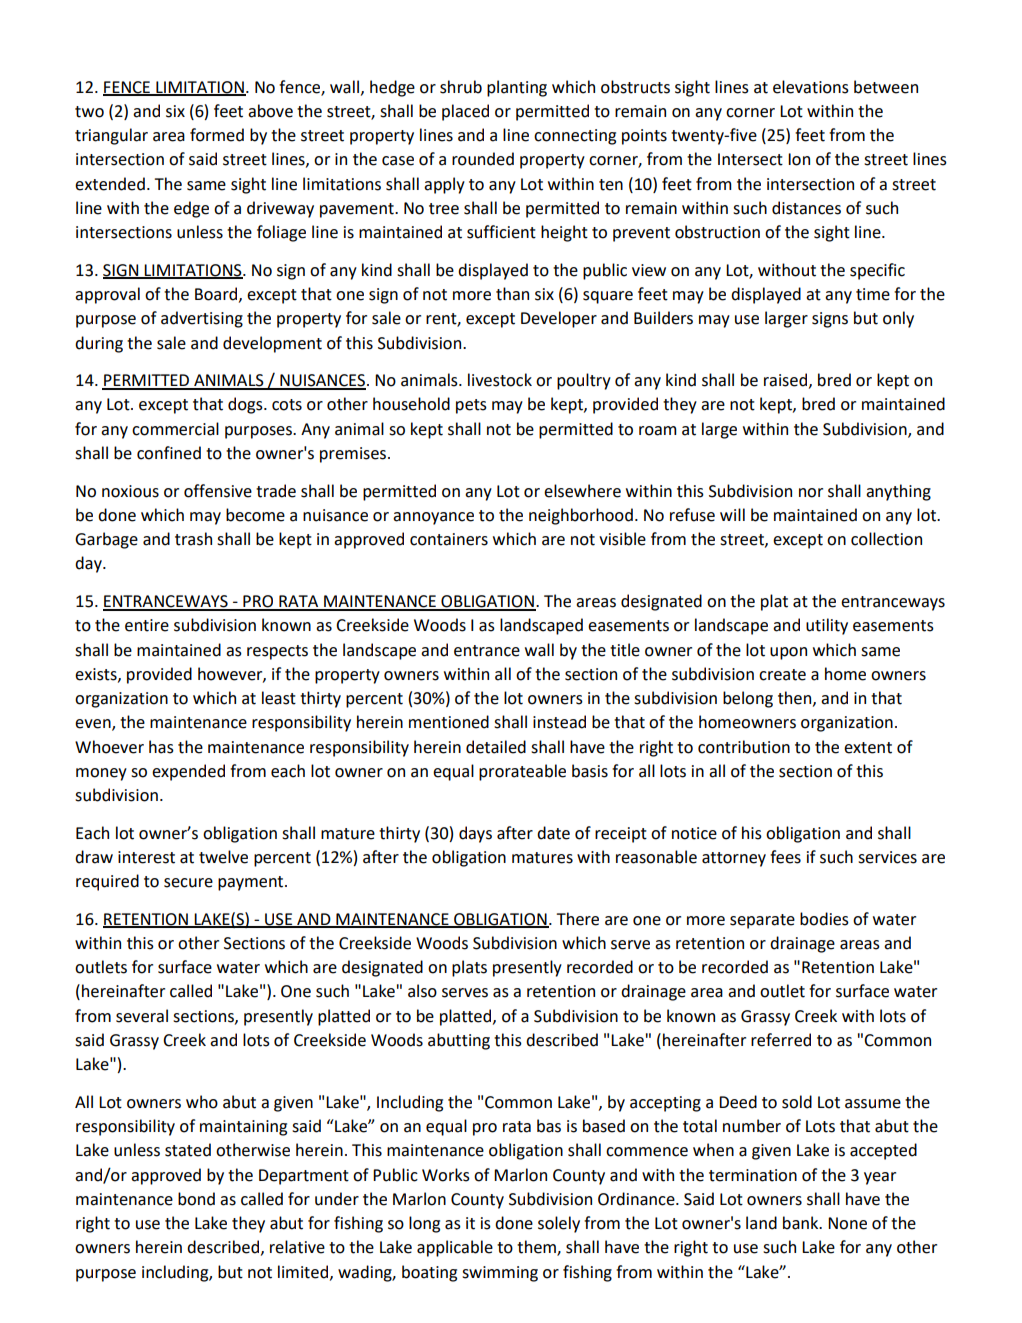 The image size is (1022, 1323). I want to click on mentioned, so click(449, 722).
